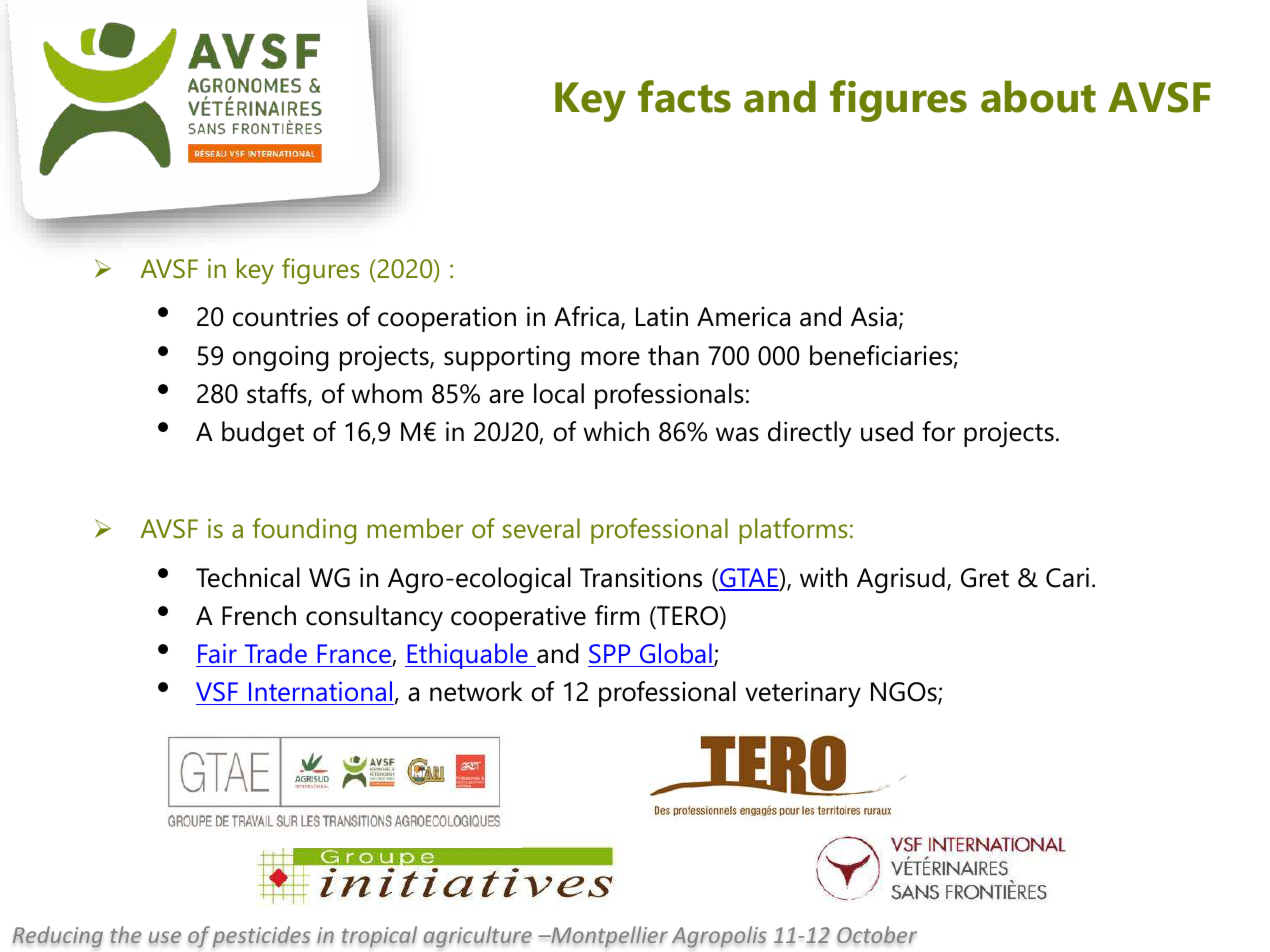 This image has width=1270, height=952. What do you see at coordinates (285, 316) in the image?
I see `countries` at bounding box center [285, 316].
